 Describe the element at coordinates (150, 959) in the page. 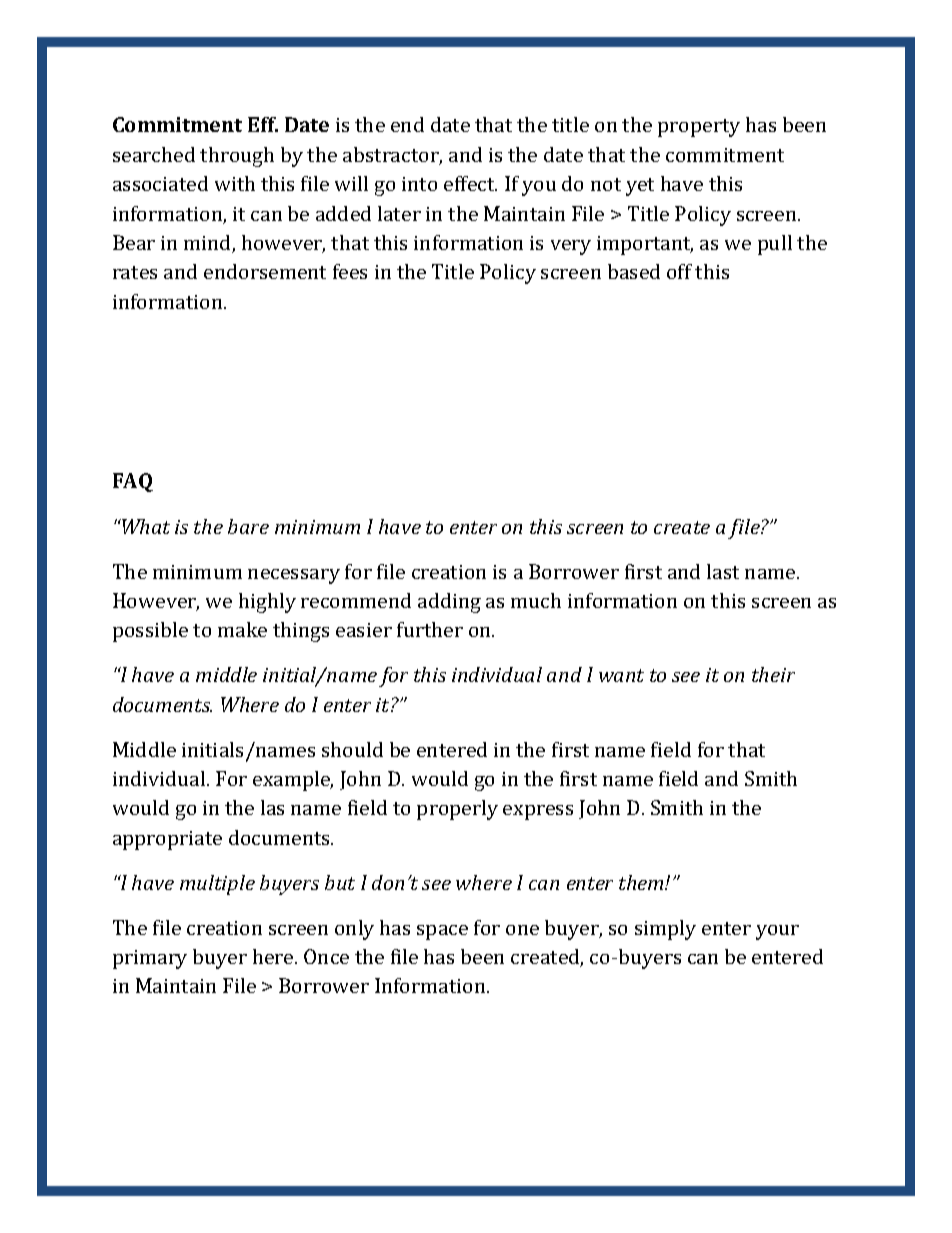

I see `primary` at that location.
